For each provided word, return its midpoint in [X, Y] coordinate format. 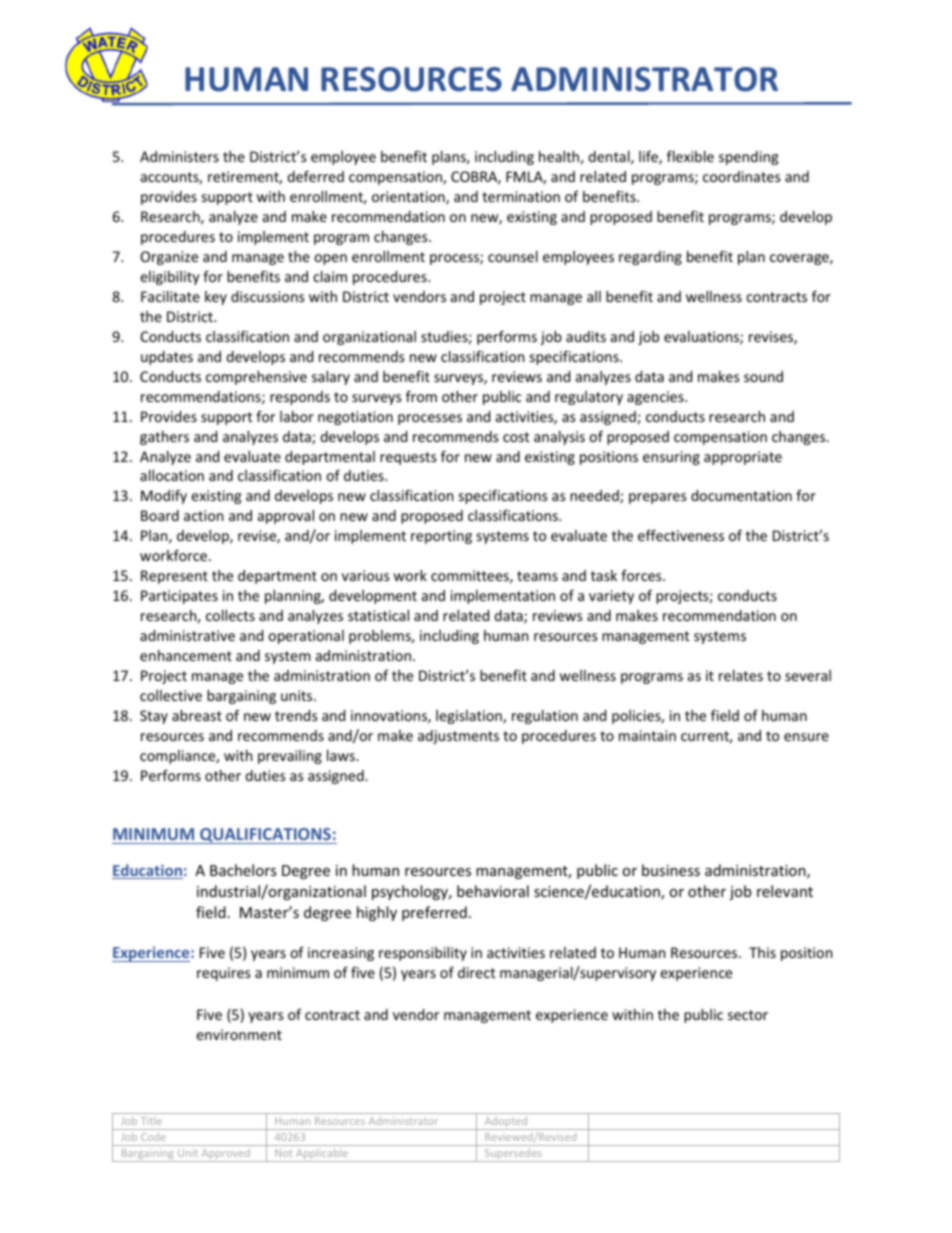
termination [521, 196]
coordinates [742, 176]
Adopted [506, 1123]
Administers [179, 156]
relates [741, 675]
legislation [470, 717]
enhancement [186, 655]
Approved [225, 1155]
